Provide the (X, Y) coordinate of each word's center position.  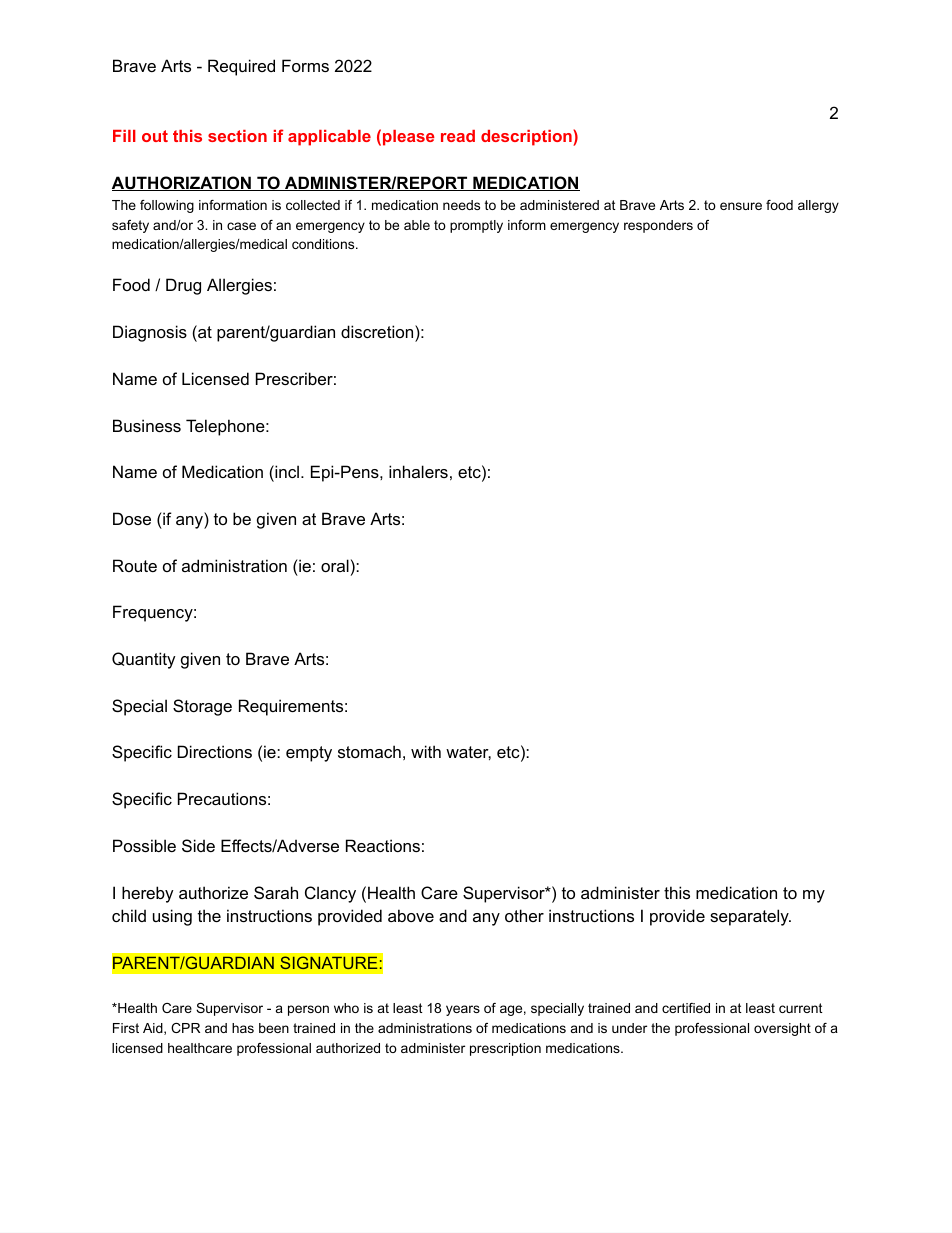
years (463, 1010)
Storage (202, 707)
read (458, 136)
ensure (741, 206)
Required (241, 67)
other (524, 915)
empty (309, 754)
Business (147, 425)
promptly (476, 226)
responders (658, 226)
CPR (185, 1028)
